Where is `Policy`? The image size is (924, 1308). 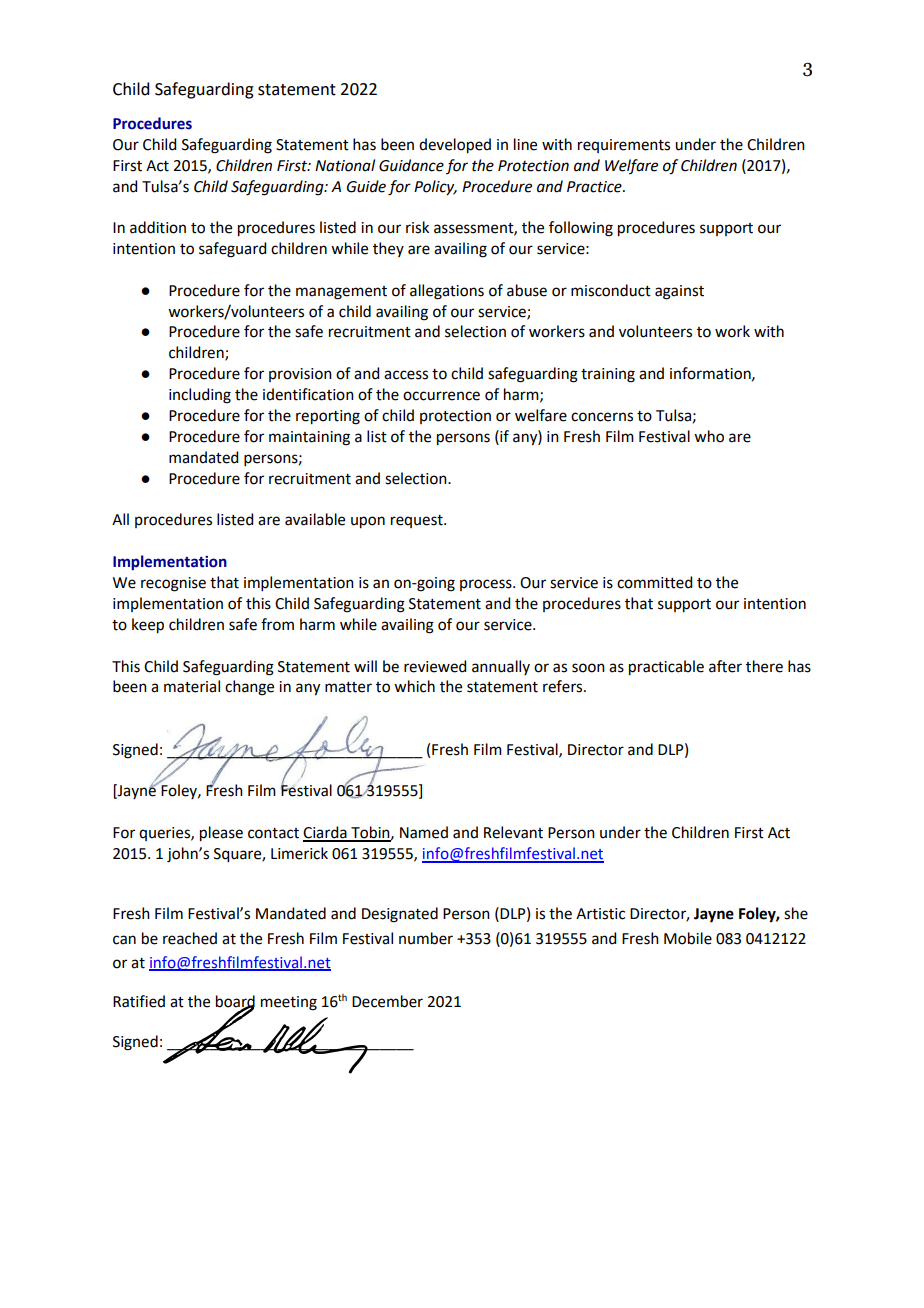 Policy is located at coordinates (435, 188).
